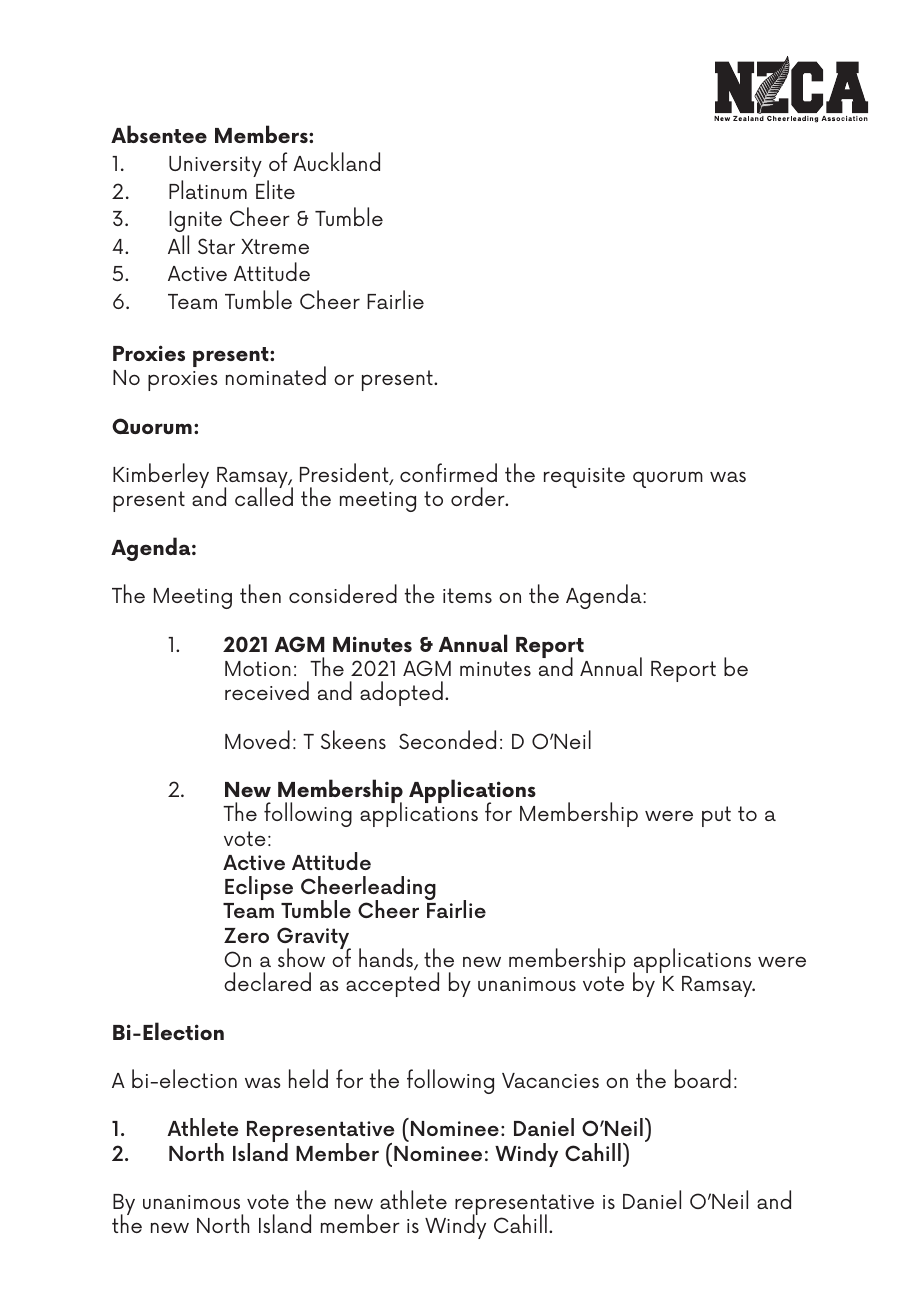 The width and height of the screenshot is (924, 1308). Describe the element at coordinates (215, 166) in the screenshot. I see `University` at that location.
